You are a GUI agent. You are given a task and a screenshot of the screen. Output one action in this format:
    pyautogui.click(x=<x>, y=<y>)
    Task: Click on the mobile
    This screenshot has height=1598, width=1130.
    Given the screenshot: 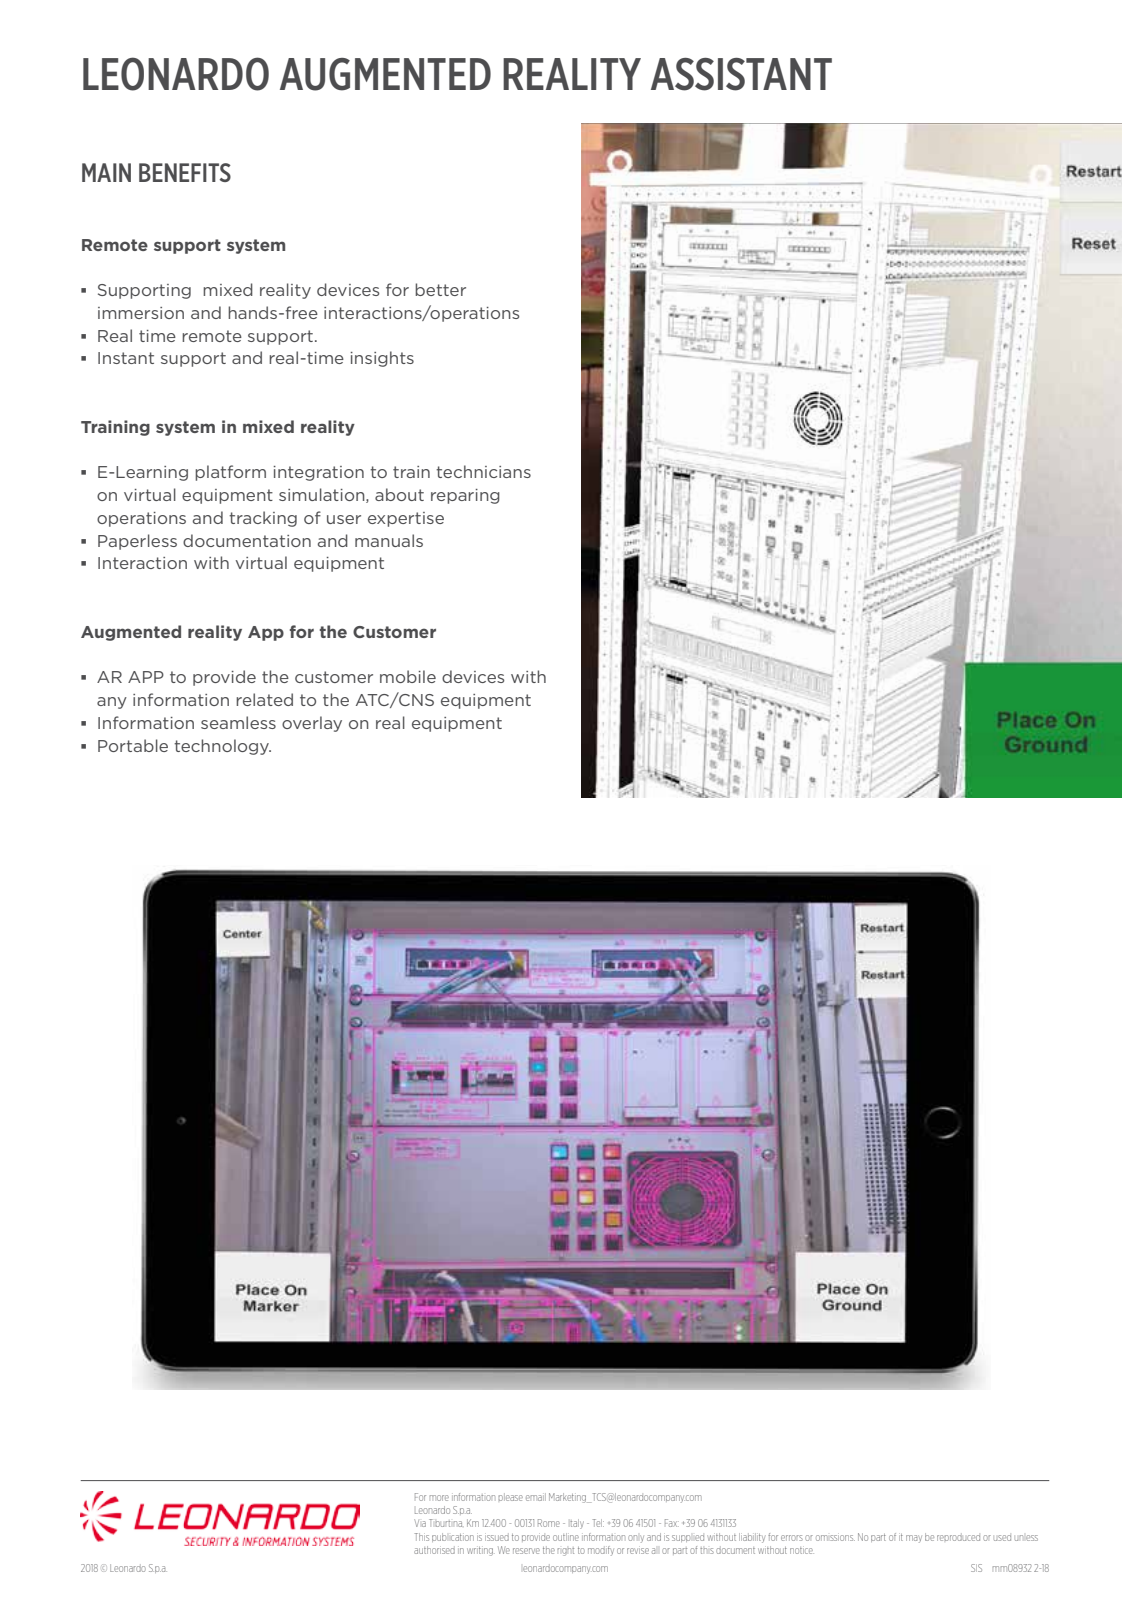 What is the action you would take?
    pyautogui.click(x=408, y=676)
